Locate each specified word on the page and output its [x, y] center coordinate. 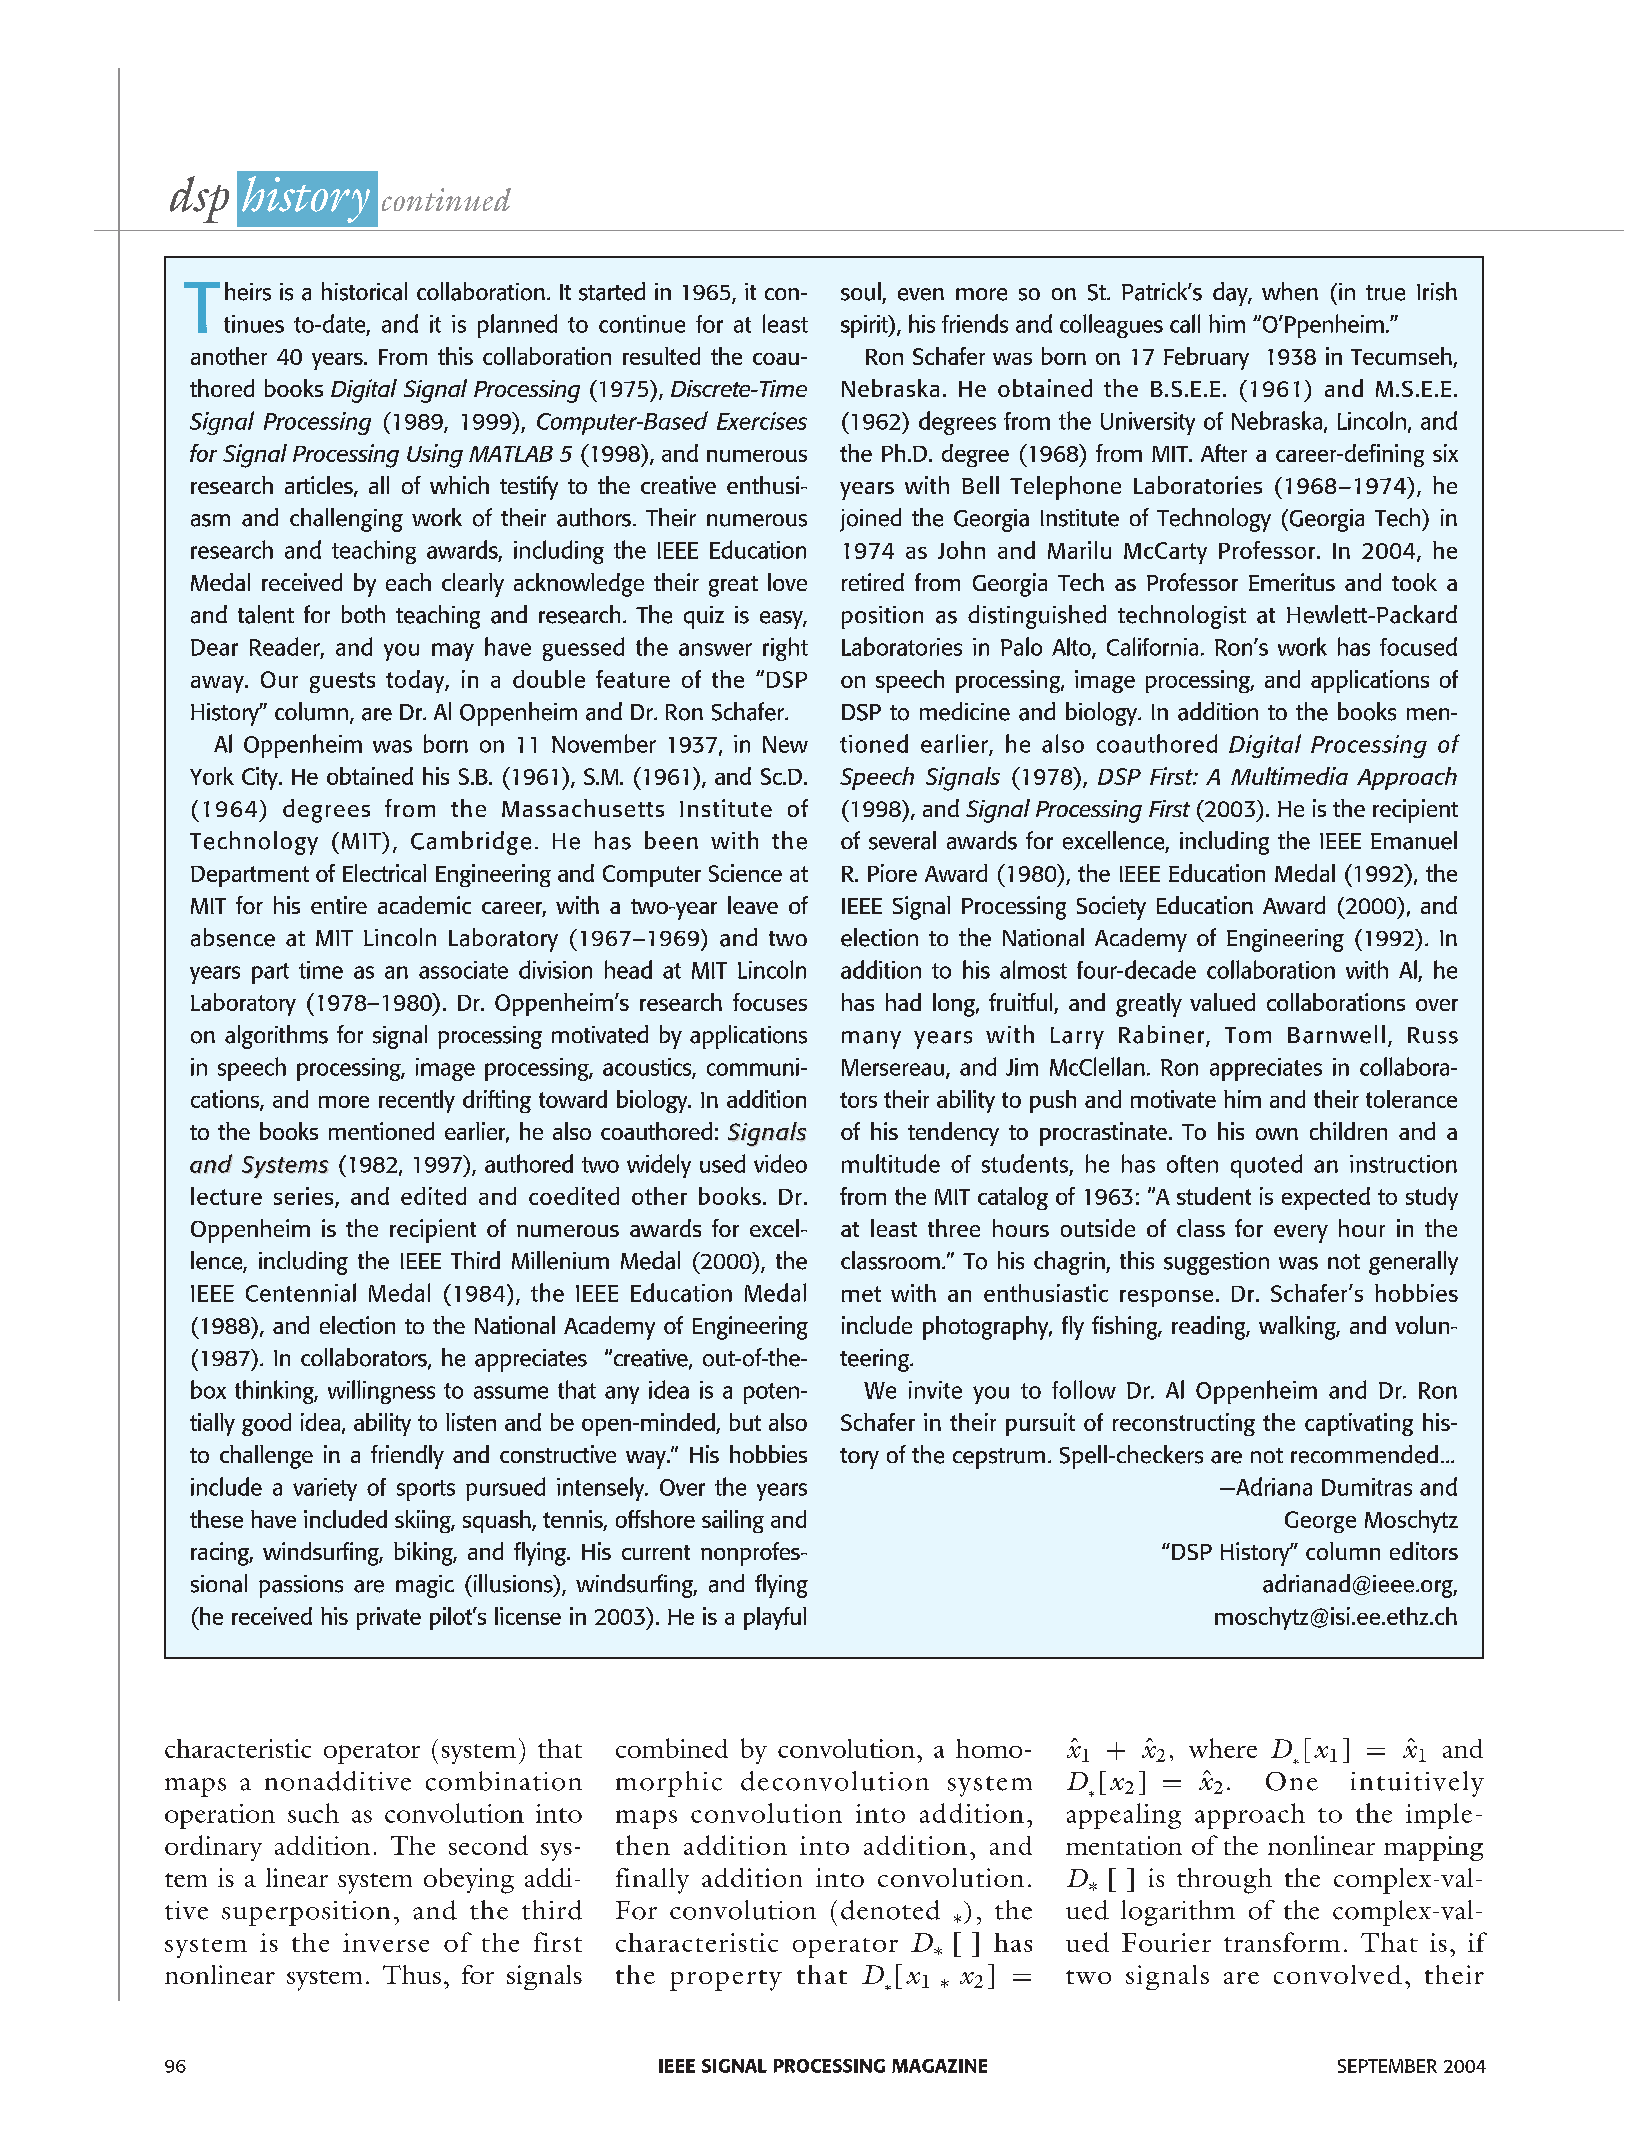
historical [364, 291]
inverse [386, 1942]
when [1290, 291]
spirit [865, 326]
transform [1282, 1942]
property [726, 1980]
